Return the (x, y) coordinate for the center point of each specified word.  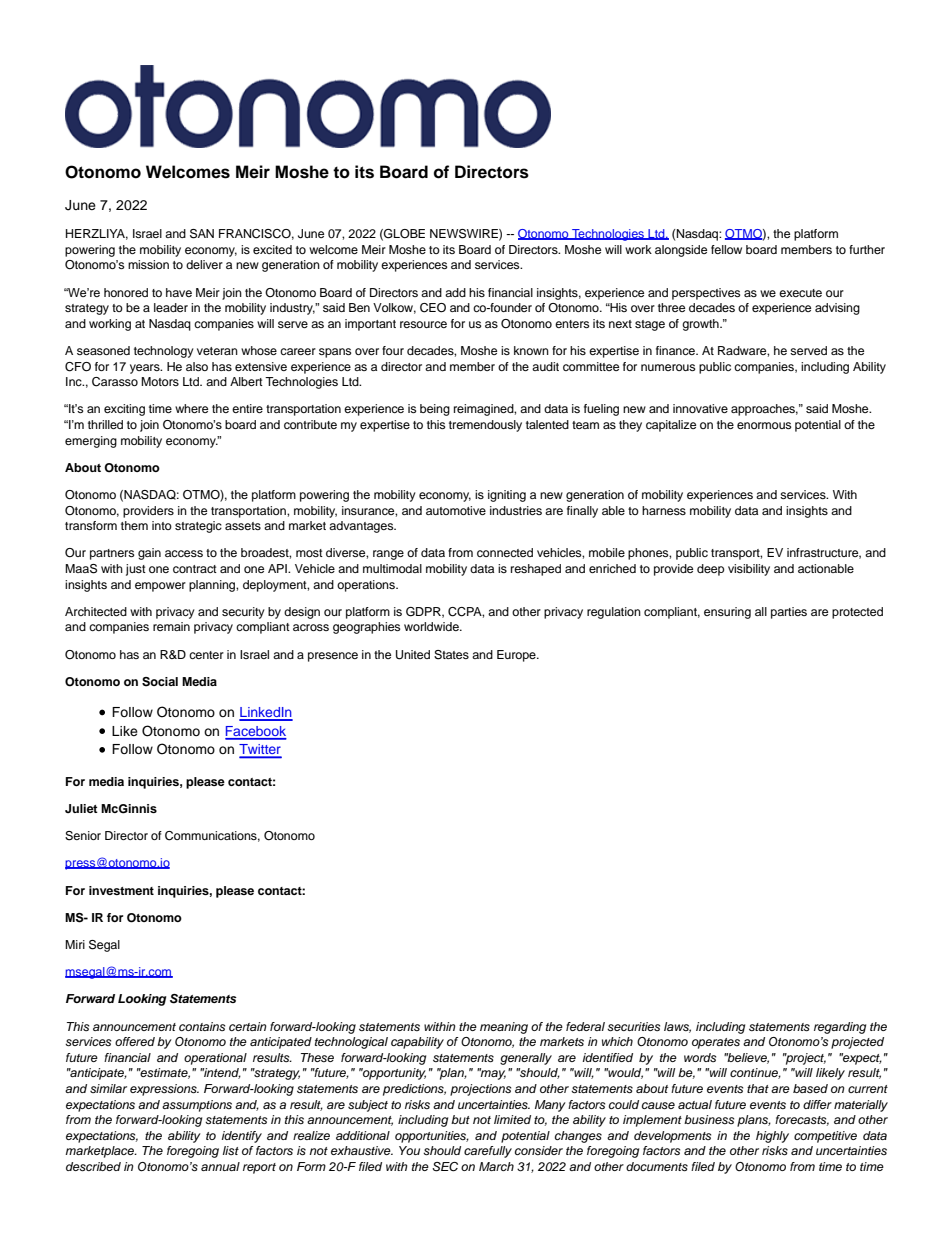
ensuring (727, 613)
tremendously (485, 426)
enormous (764, 425)
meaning (504, 1028)
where (191, 408)
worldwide (432, 626)
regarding (840, 1028)
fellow (726, 249)
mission (148, 264)
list (231, 1150)
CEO (433, 308)
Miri (75, 944)
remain (171, 626)
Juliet (81, 808)
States (451, 655)
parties (789, 613)
